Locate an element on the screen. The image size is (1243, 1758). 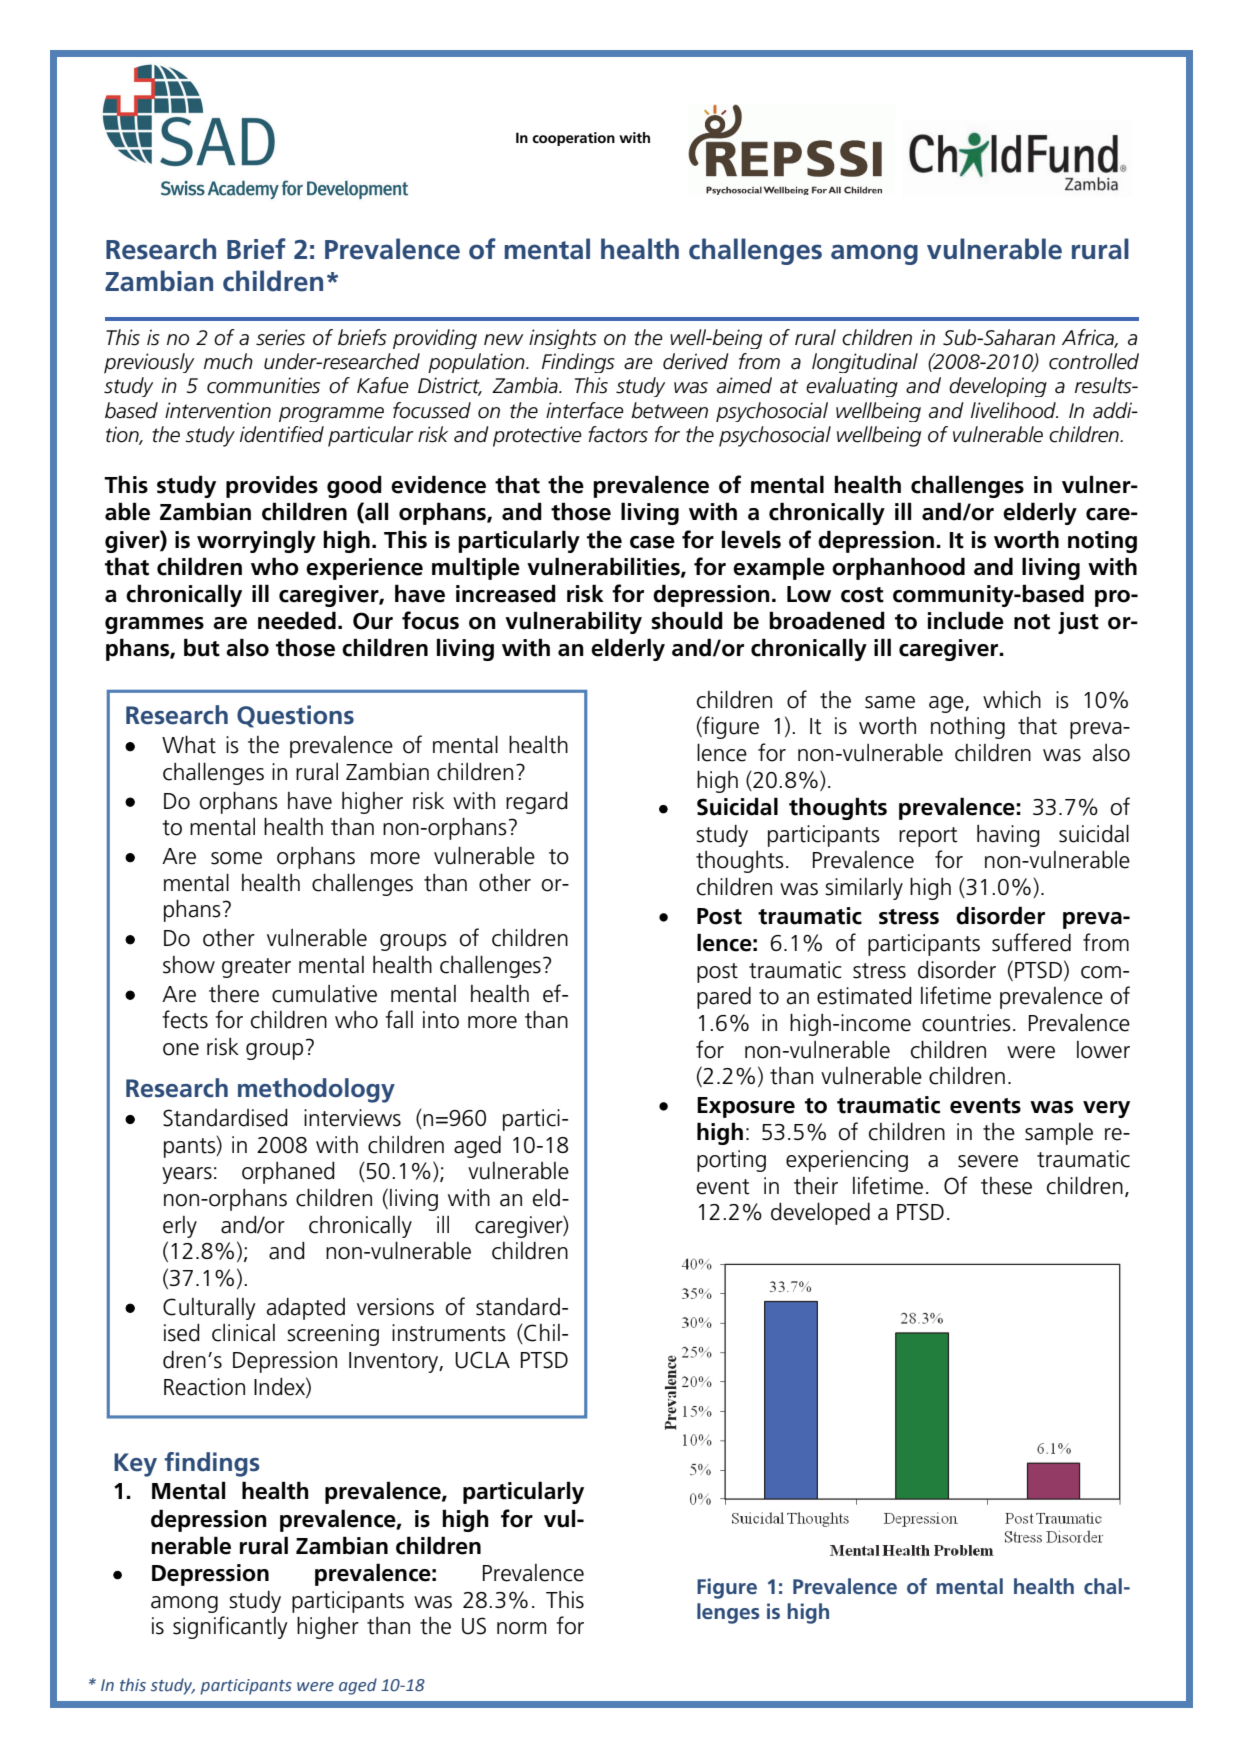
these is located at coordinates (1006, 1186).
